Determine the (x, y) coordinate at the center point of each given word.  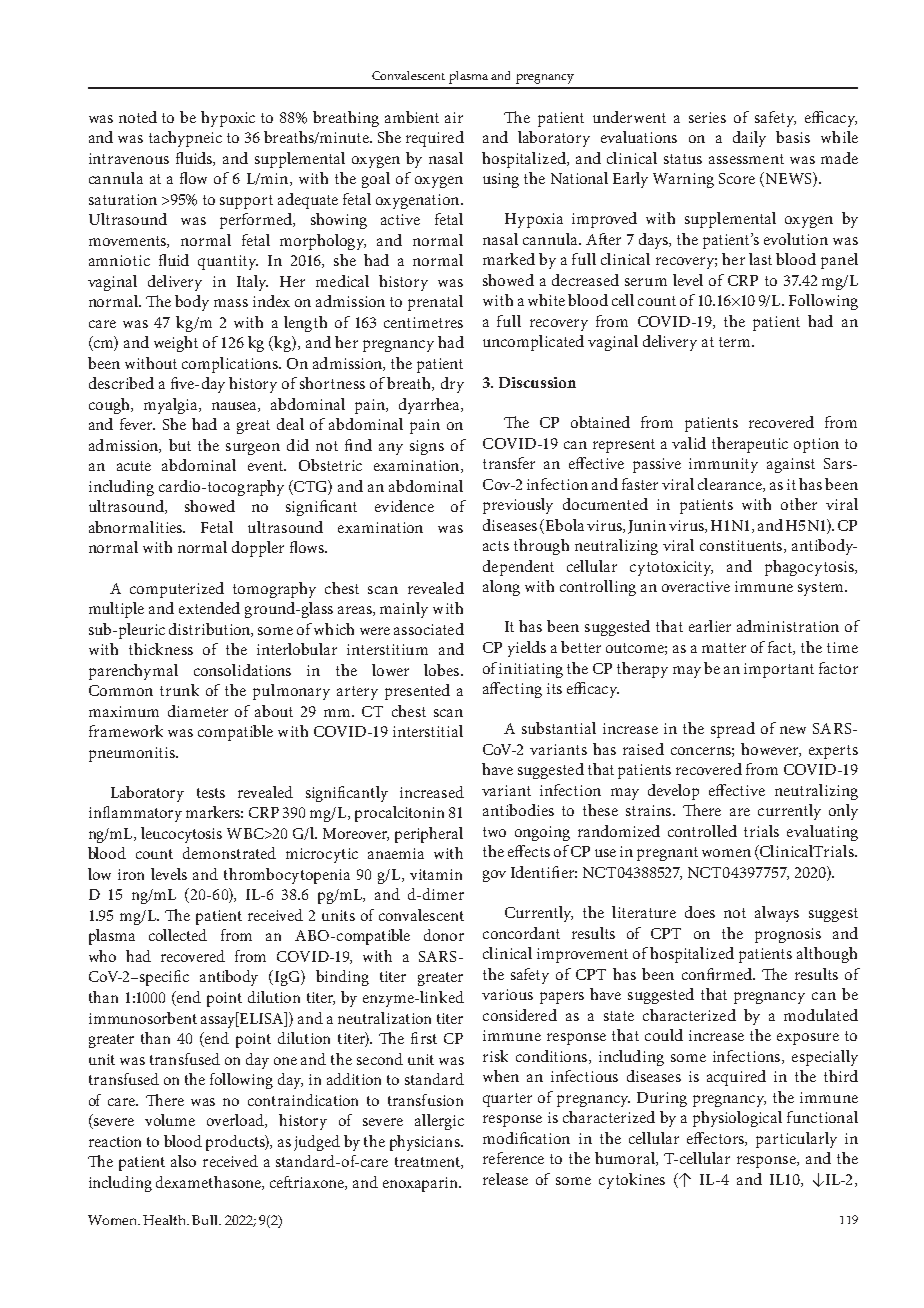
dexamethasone (209, 1183)
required (435, 139)
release (505, 1179)
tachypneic (185, 139)
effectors (716, 1139)
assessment (746, 159)
